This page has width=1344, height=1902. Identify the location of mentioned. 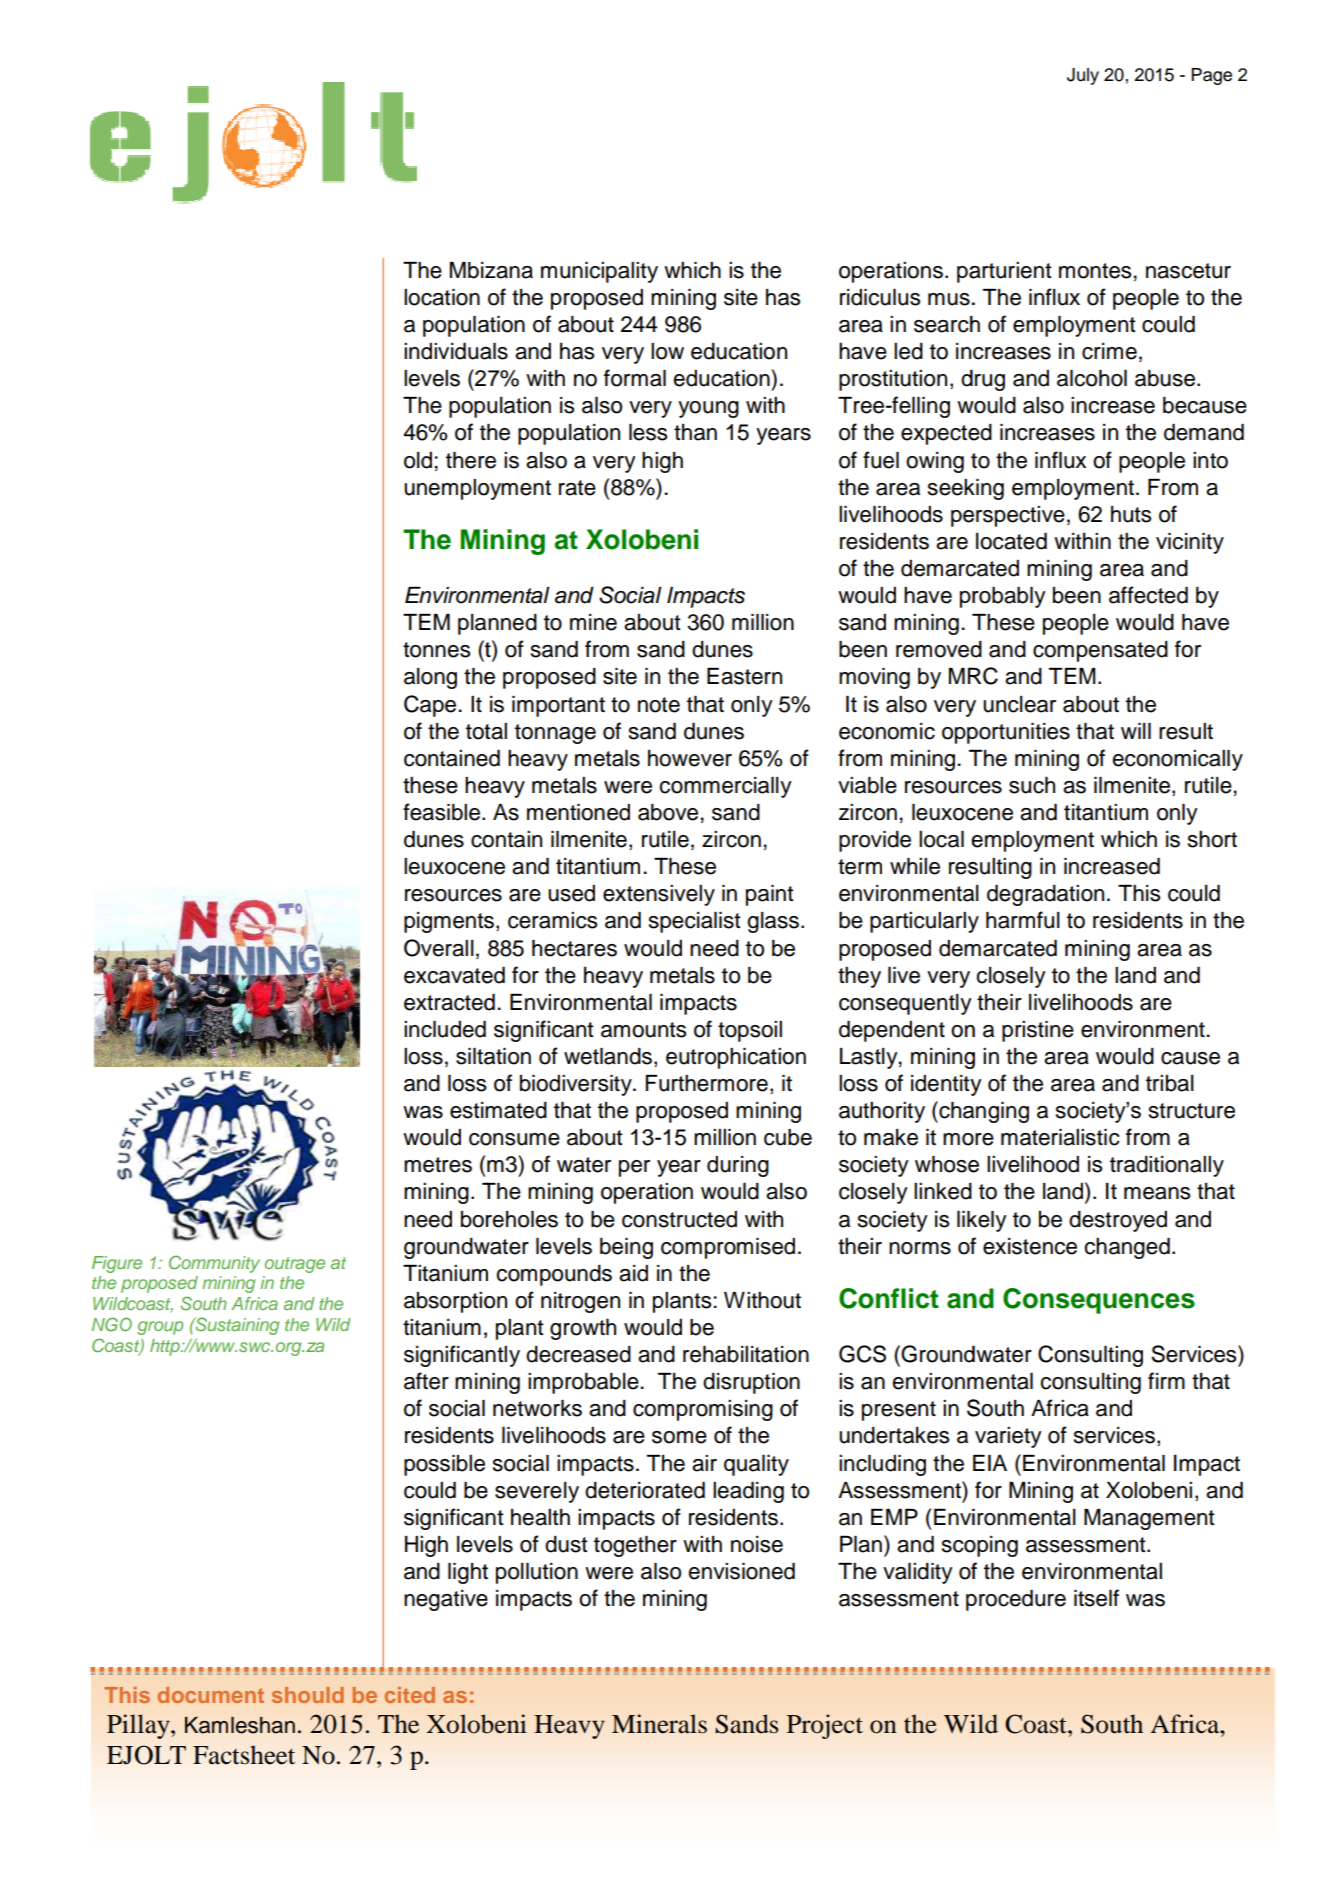
(578, 812).
